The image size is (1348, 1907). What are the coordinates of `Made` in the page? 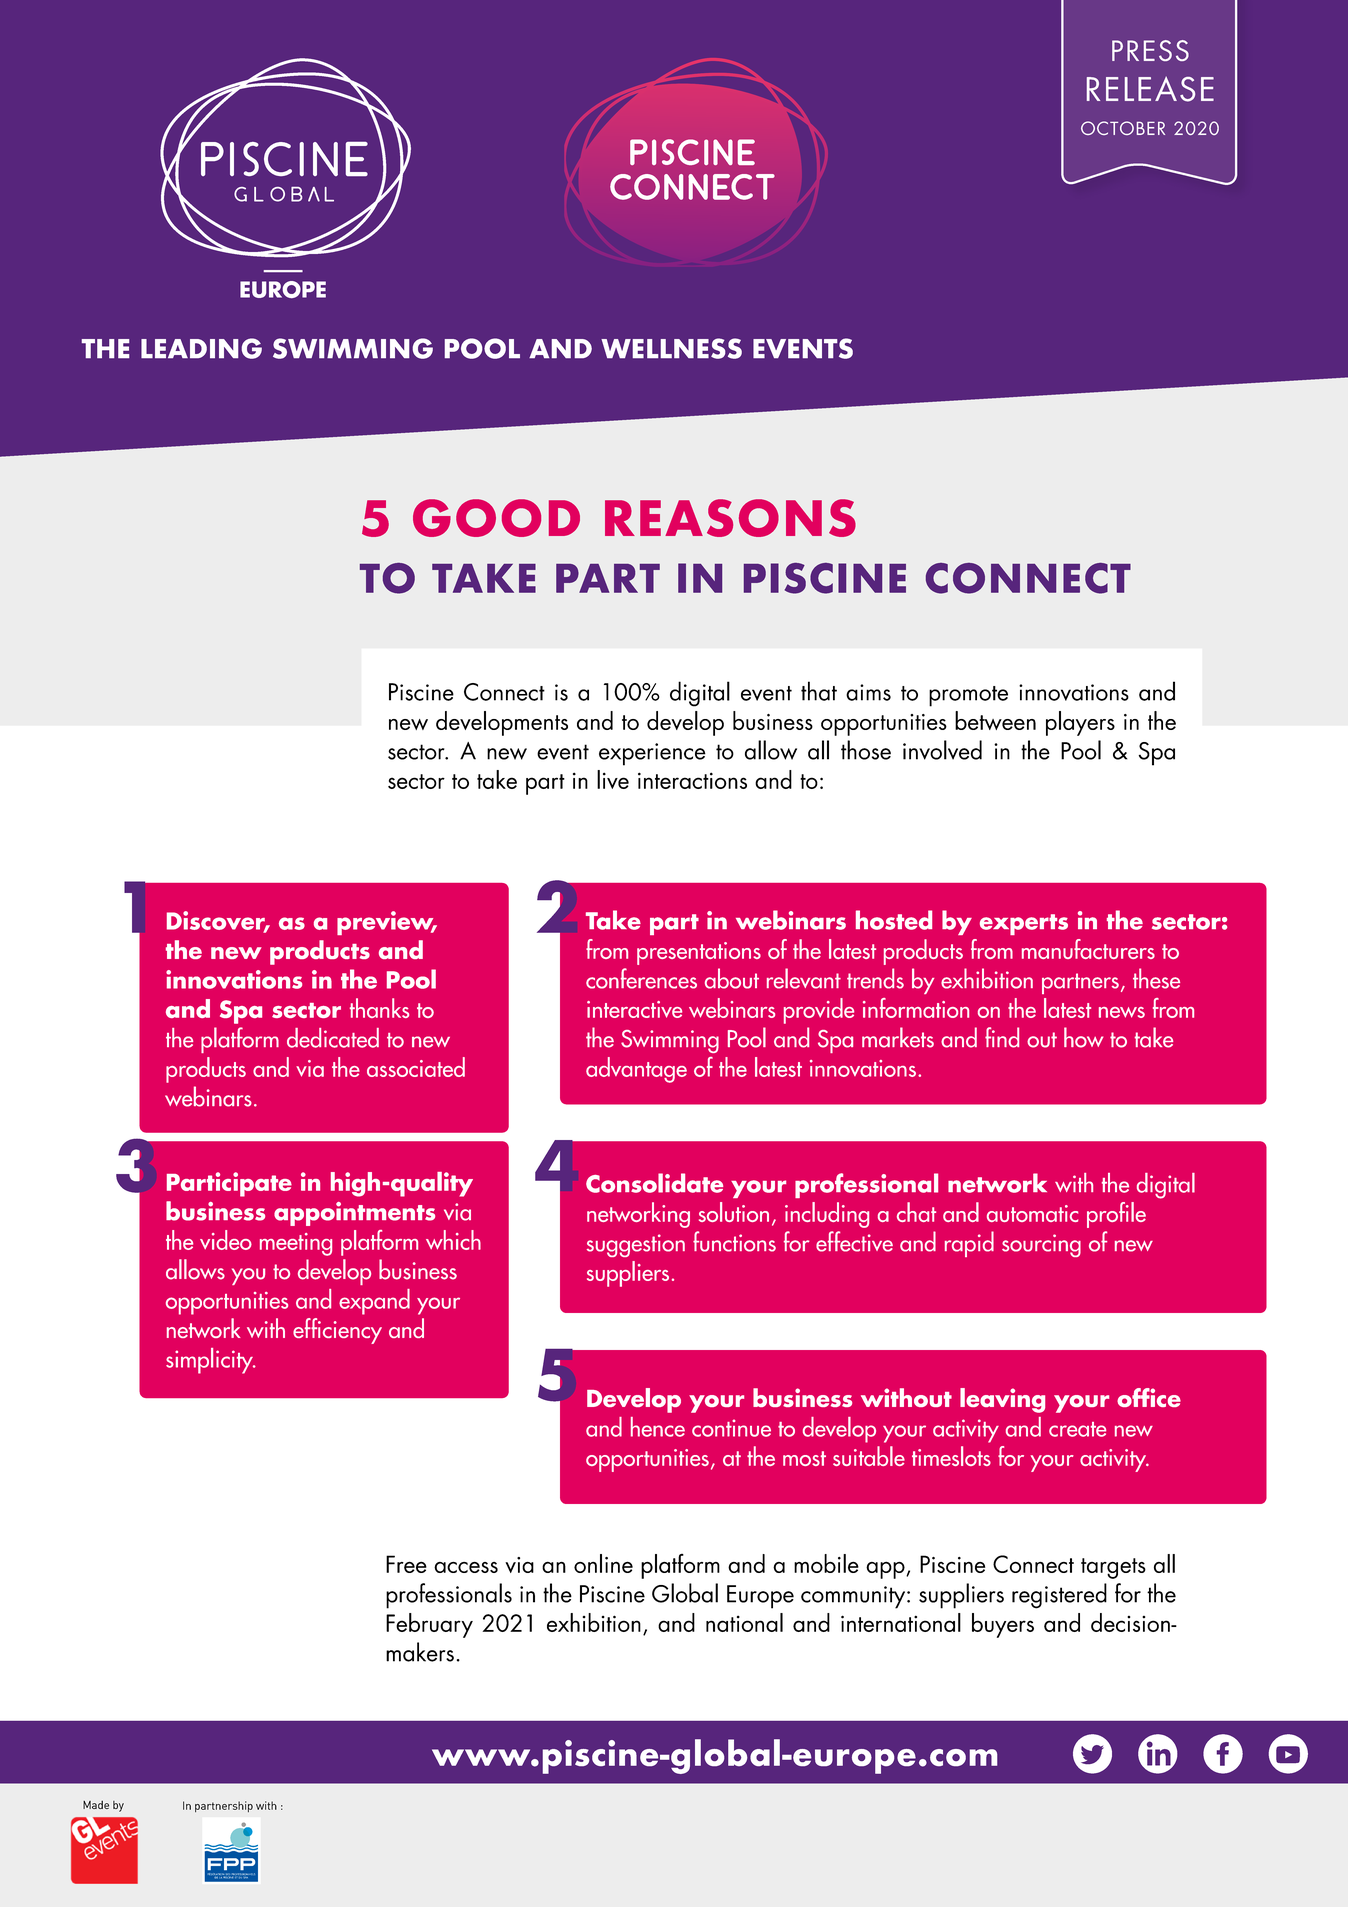 It's located at (96, 1805).
